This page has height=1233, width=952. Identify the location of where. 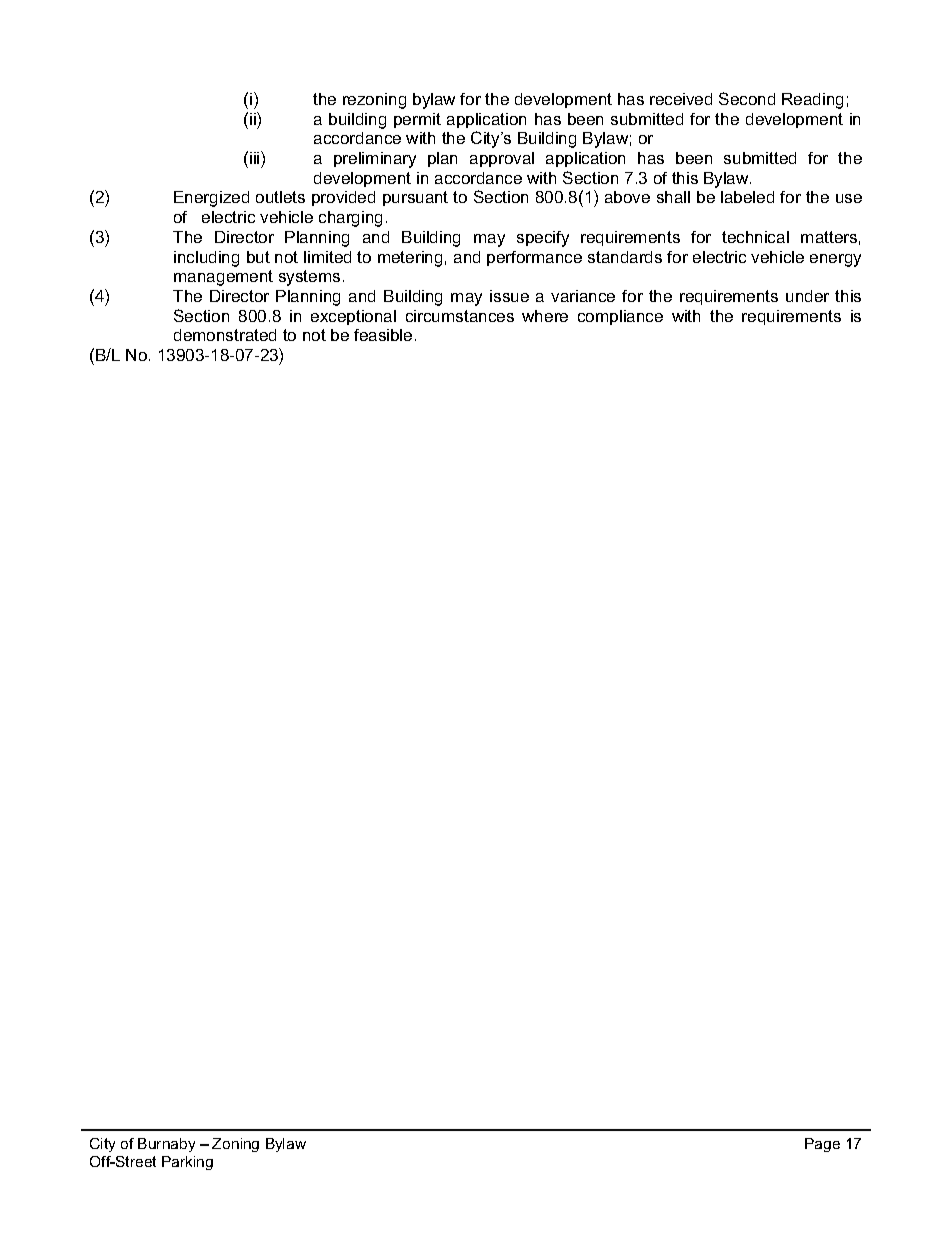
(545, 316).
